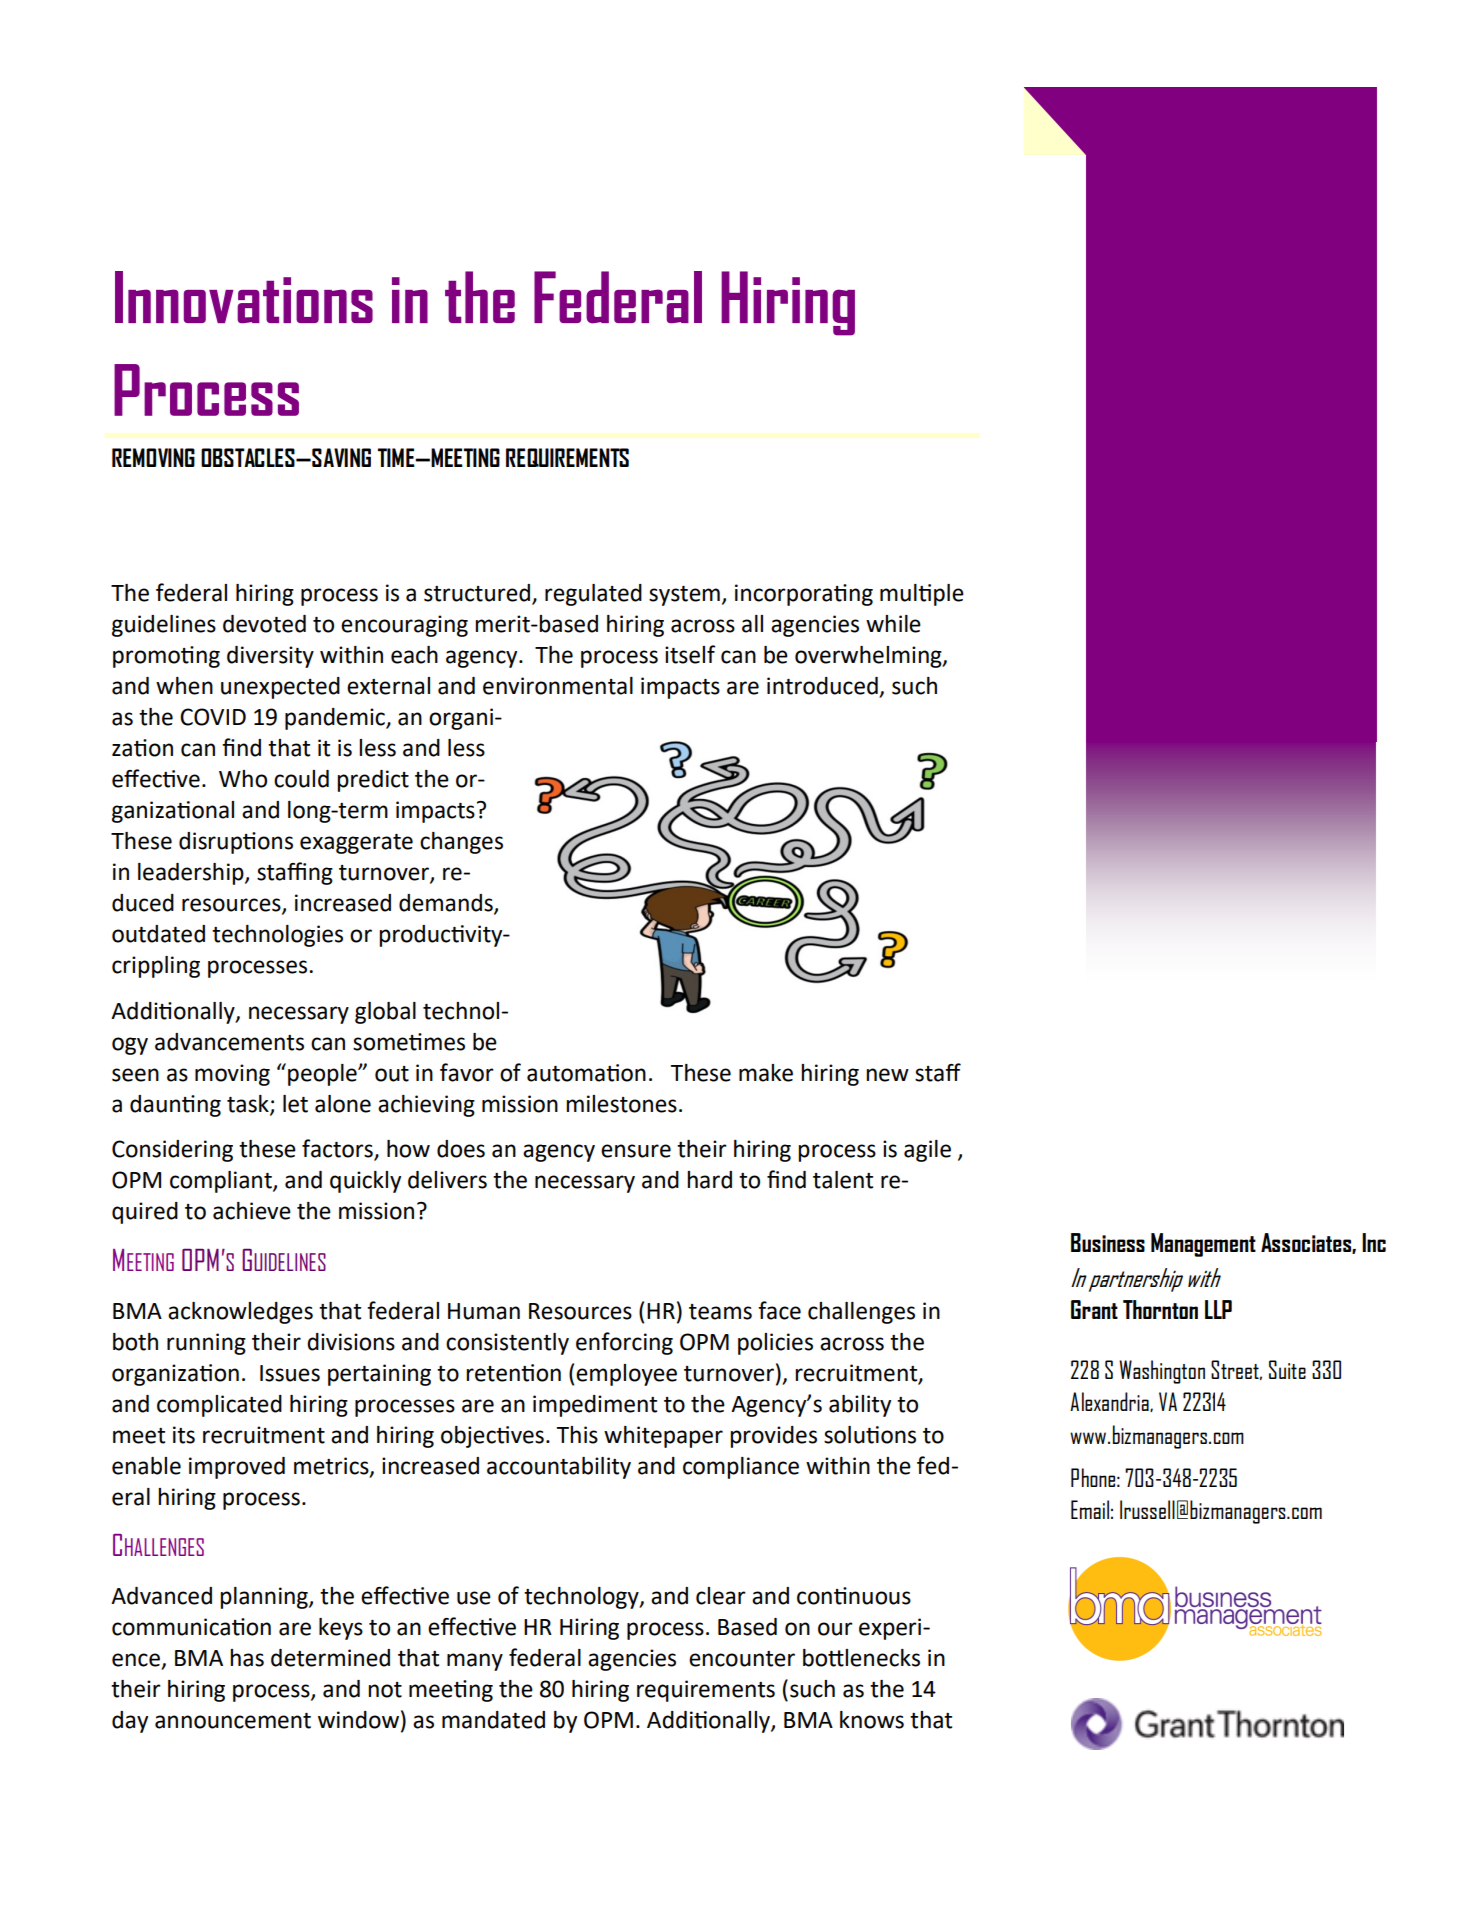  Describe the element at coordinates (247, 1658) in the document. I see `has` at that location.
